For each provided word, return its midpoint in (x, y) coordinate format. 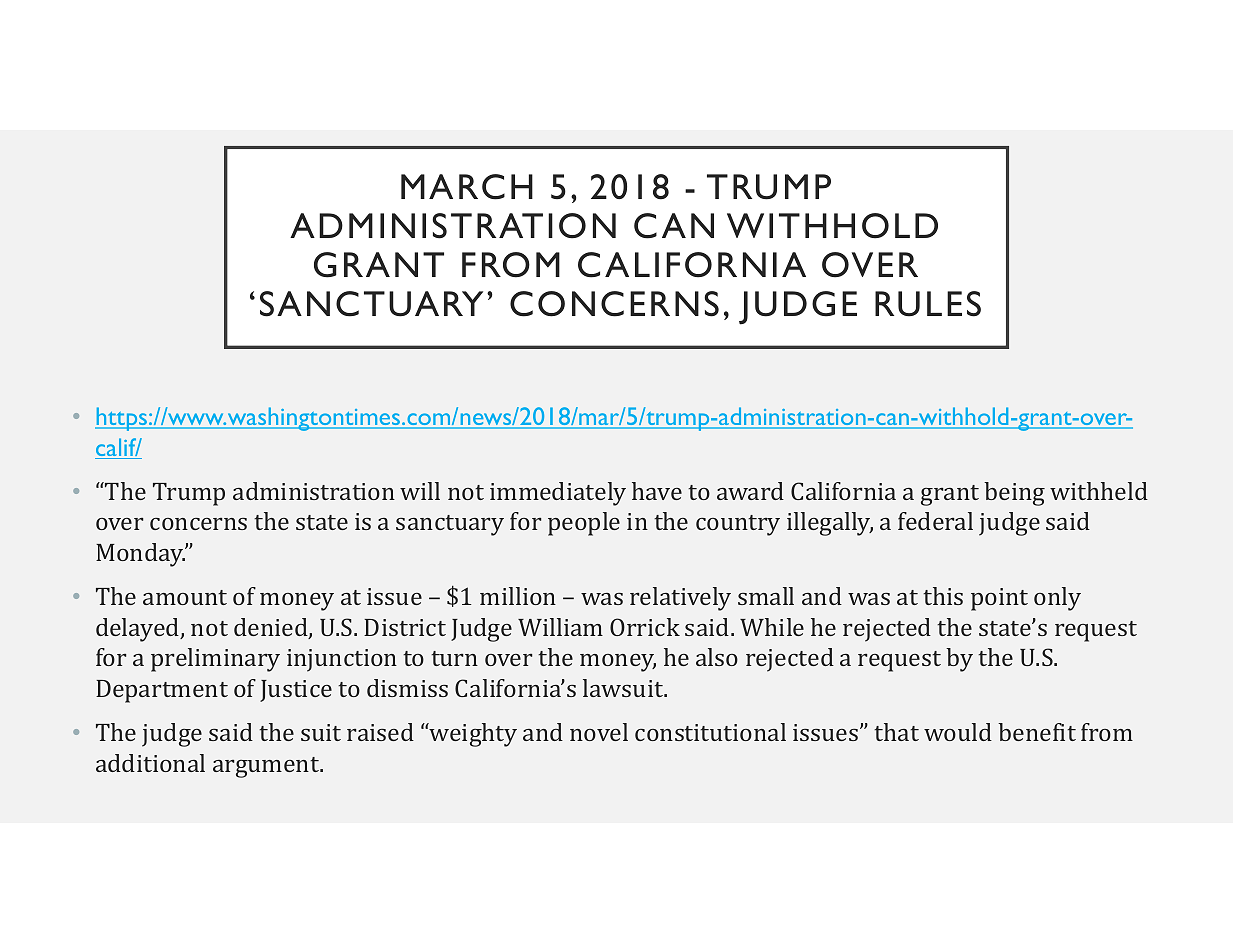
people (584, 524)
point (999, 599)
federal (935, 521)
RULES (928, 304)
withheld (1099, 491)
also (717, 657)
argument (267, 767)
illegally (830, 524)
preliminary (215, 660)
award (750, 491)
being (1014, 494)
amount (185, 597)
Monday (141, 555)
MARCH (467, 187)
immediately (558, 494)
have (657, 491)
